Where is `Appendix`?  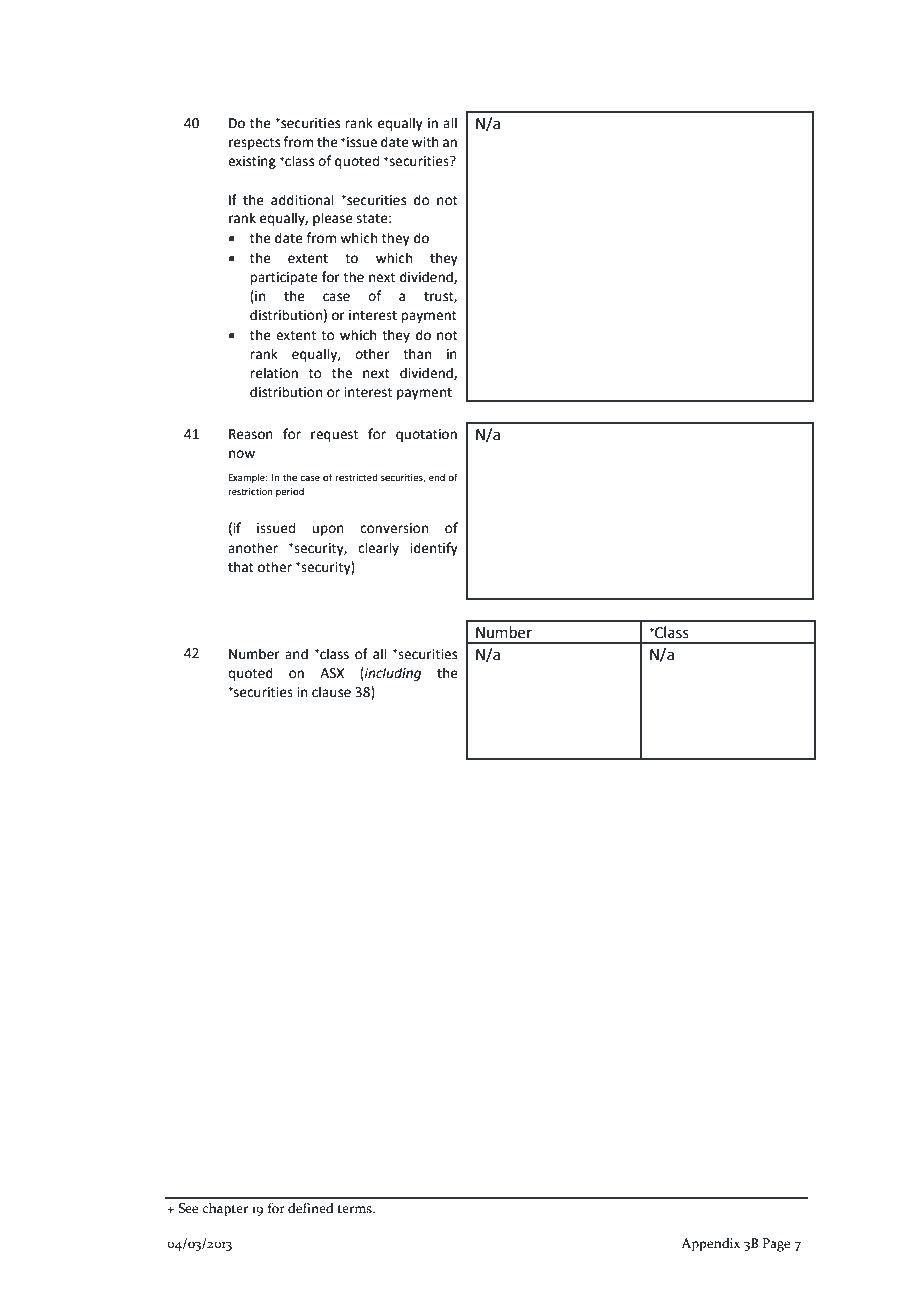 Appendix is located at coordinates (710, 1245).
